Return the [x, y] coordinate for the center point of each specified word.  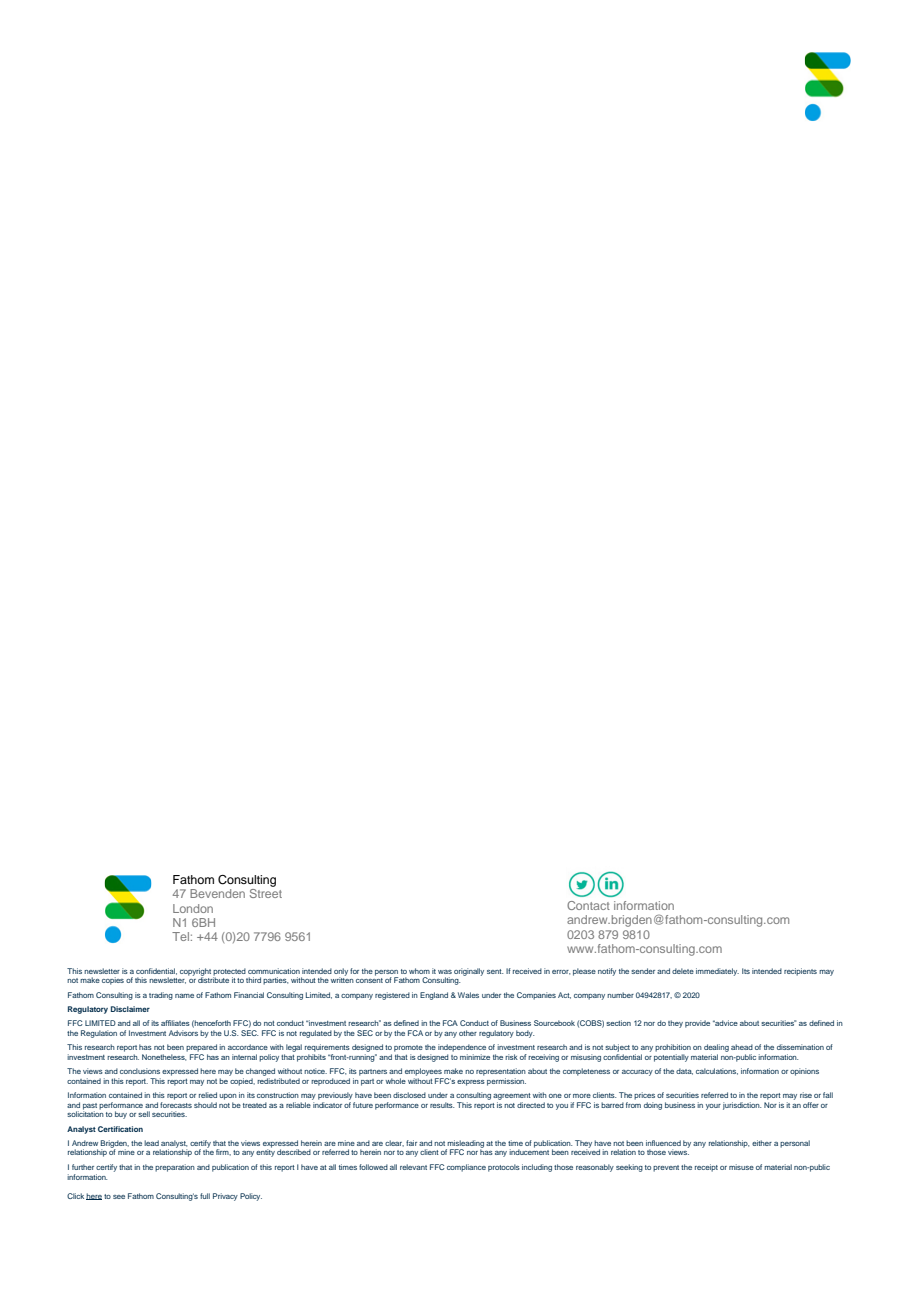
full [205, 1196]
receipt [706, 1168]
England [434, 996]
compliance [466, 1168]
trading [161, 996]
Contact [588, 905]
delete [683, 971]
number [620, 995]
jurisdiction [742, 1106]
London [193, 908]
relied [208, 1095]
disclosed [409, 1095]
